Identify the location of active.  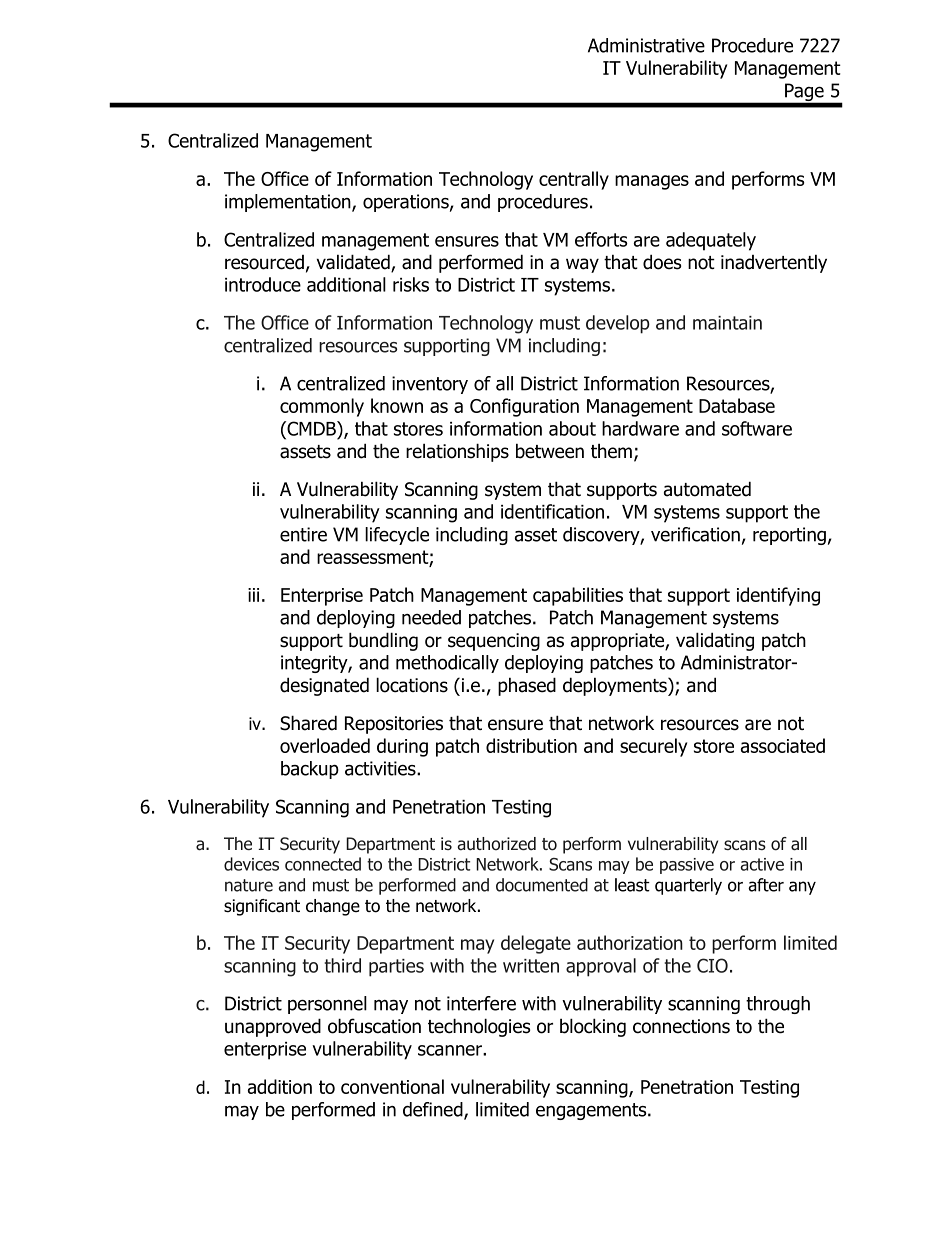
(762, 864).
